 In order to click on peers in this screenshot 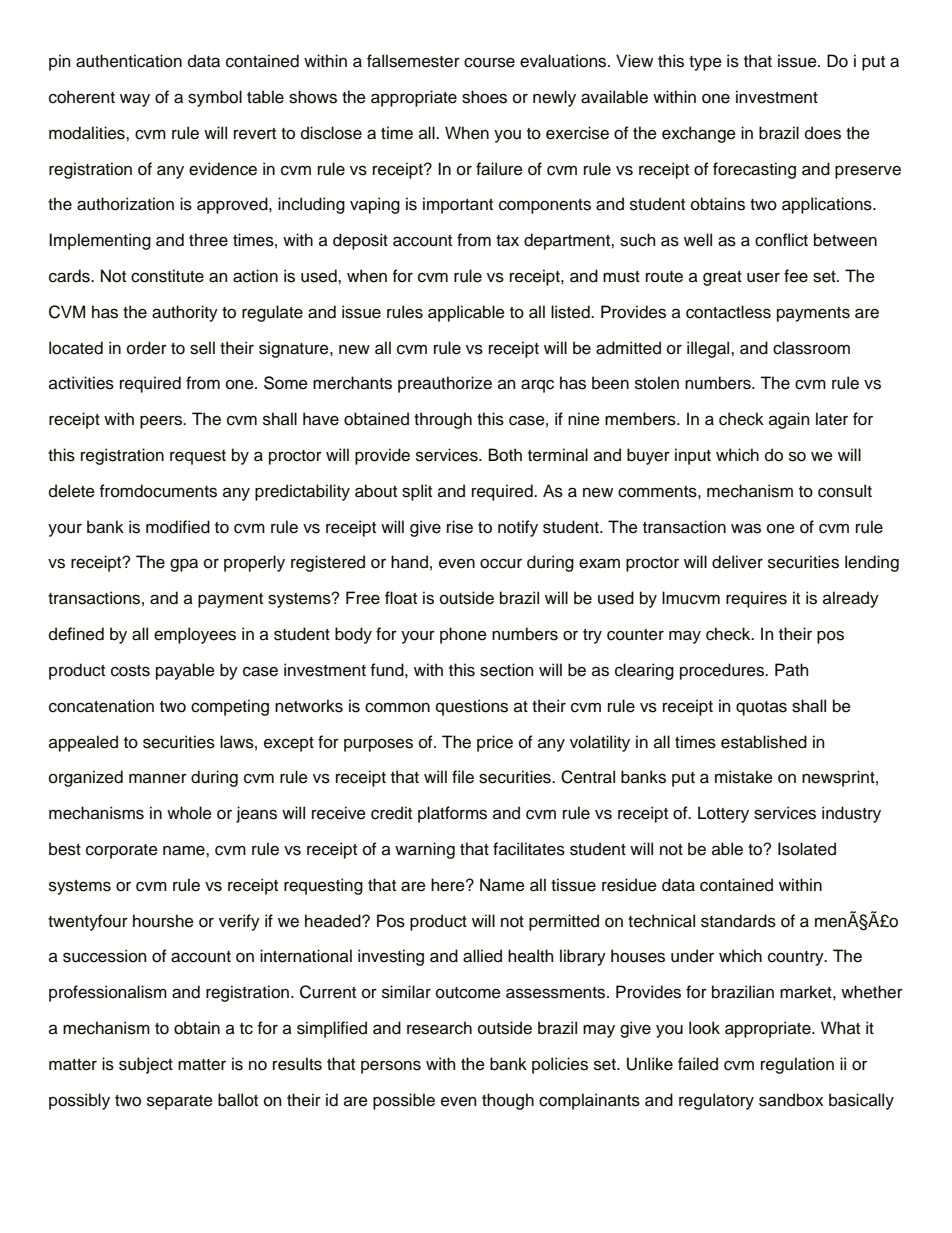, I will do `click(162, 422)`.
